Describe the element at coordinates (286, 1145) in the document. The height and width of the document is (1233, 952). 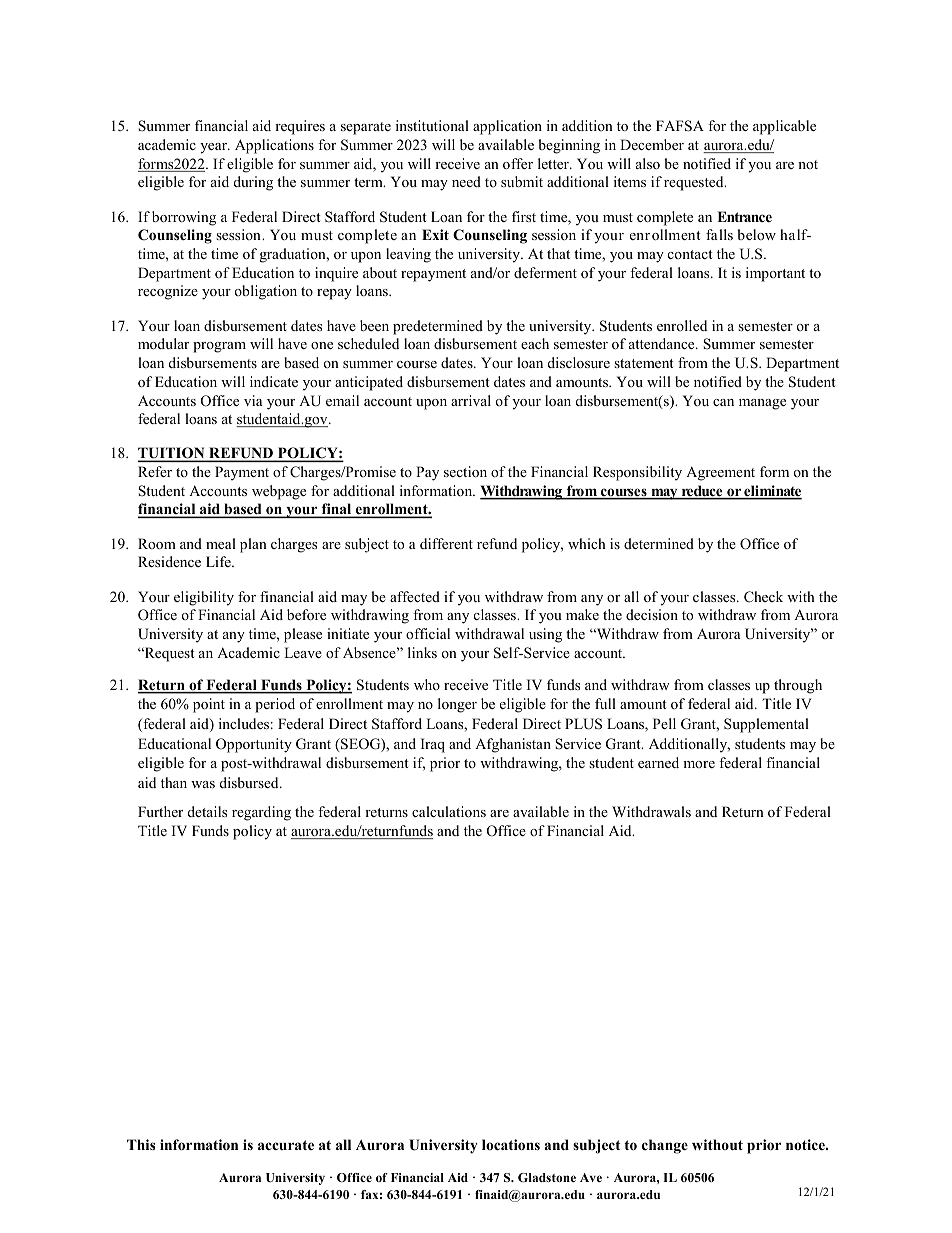
I see `accurate` at that location.
